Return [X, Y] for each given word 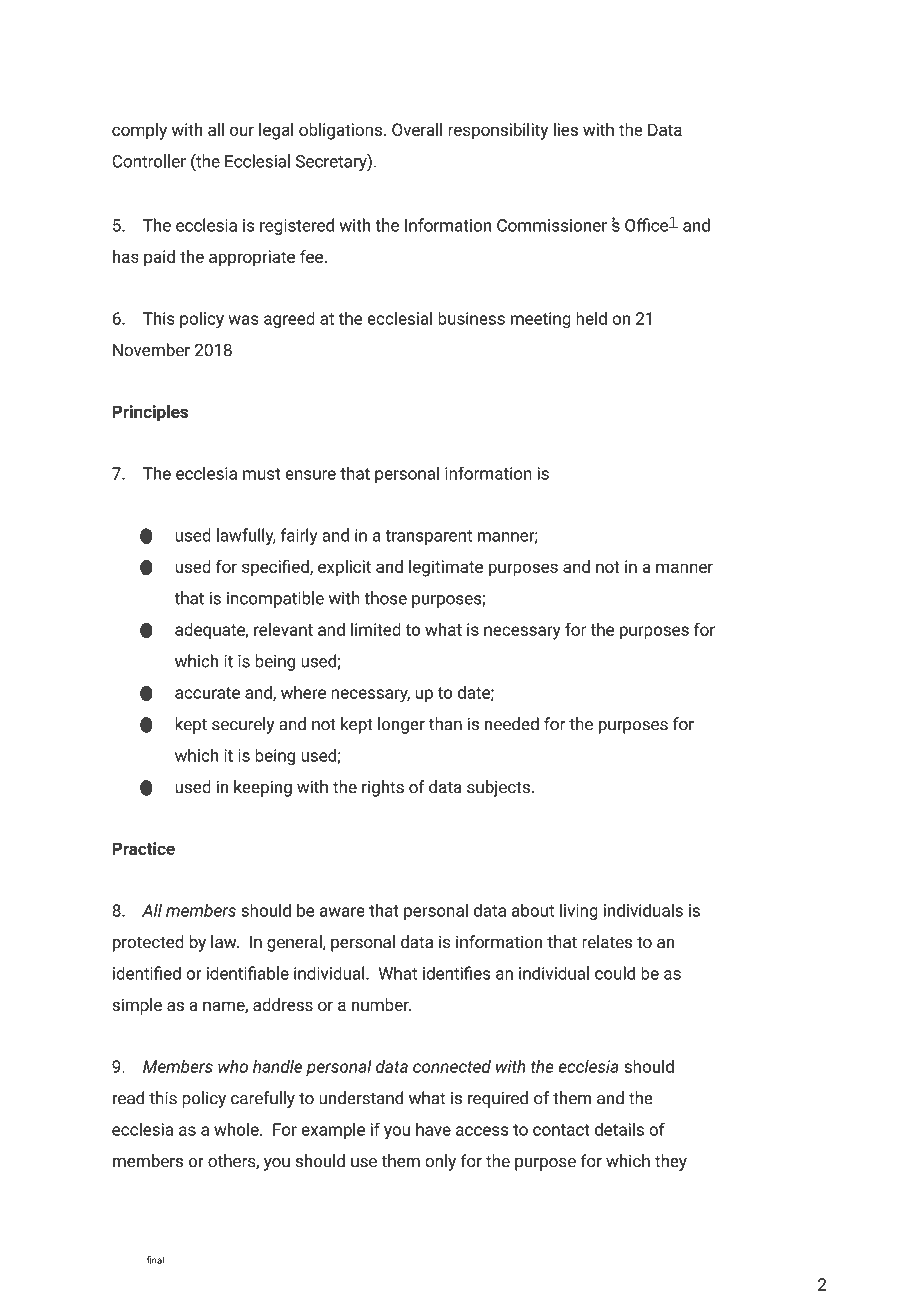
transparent [428, 537]
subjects [498, 788]
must [261, 474]
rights [383, 788]
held [591, 318]
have [433, 1129]
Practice [143, 848]
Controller [149, 161]
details [619, 1129]
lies [565, 129]
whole [237, 1129]
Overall [417, 129]
